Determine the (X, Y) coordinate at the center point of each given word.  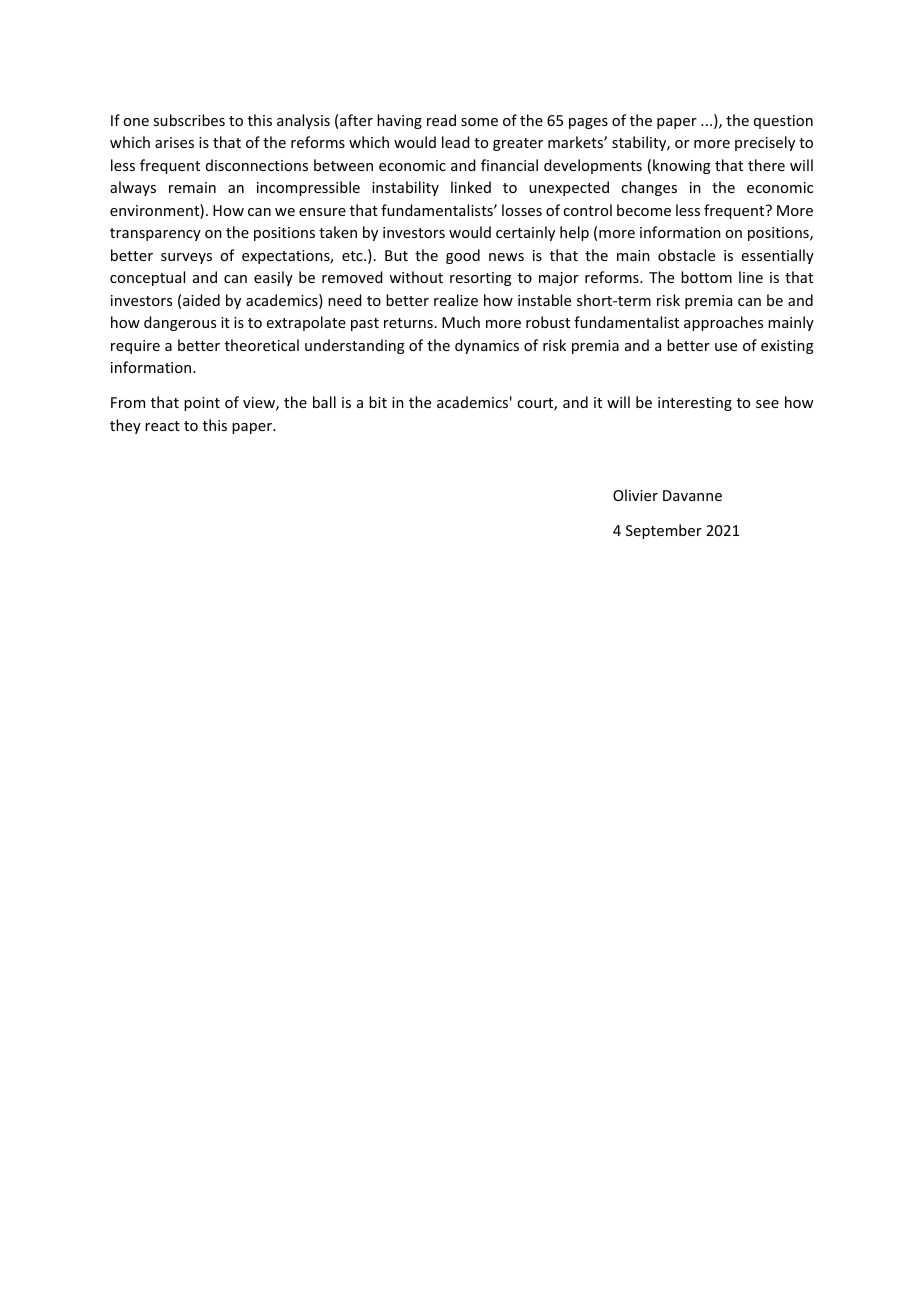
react (162, 426)
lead (455, 142)
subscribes (189, 120)
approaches (723, 323)
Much (461, 322)
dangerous (180, 323)
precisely (765, 143)
